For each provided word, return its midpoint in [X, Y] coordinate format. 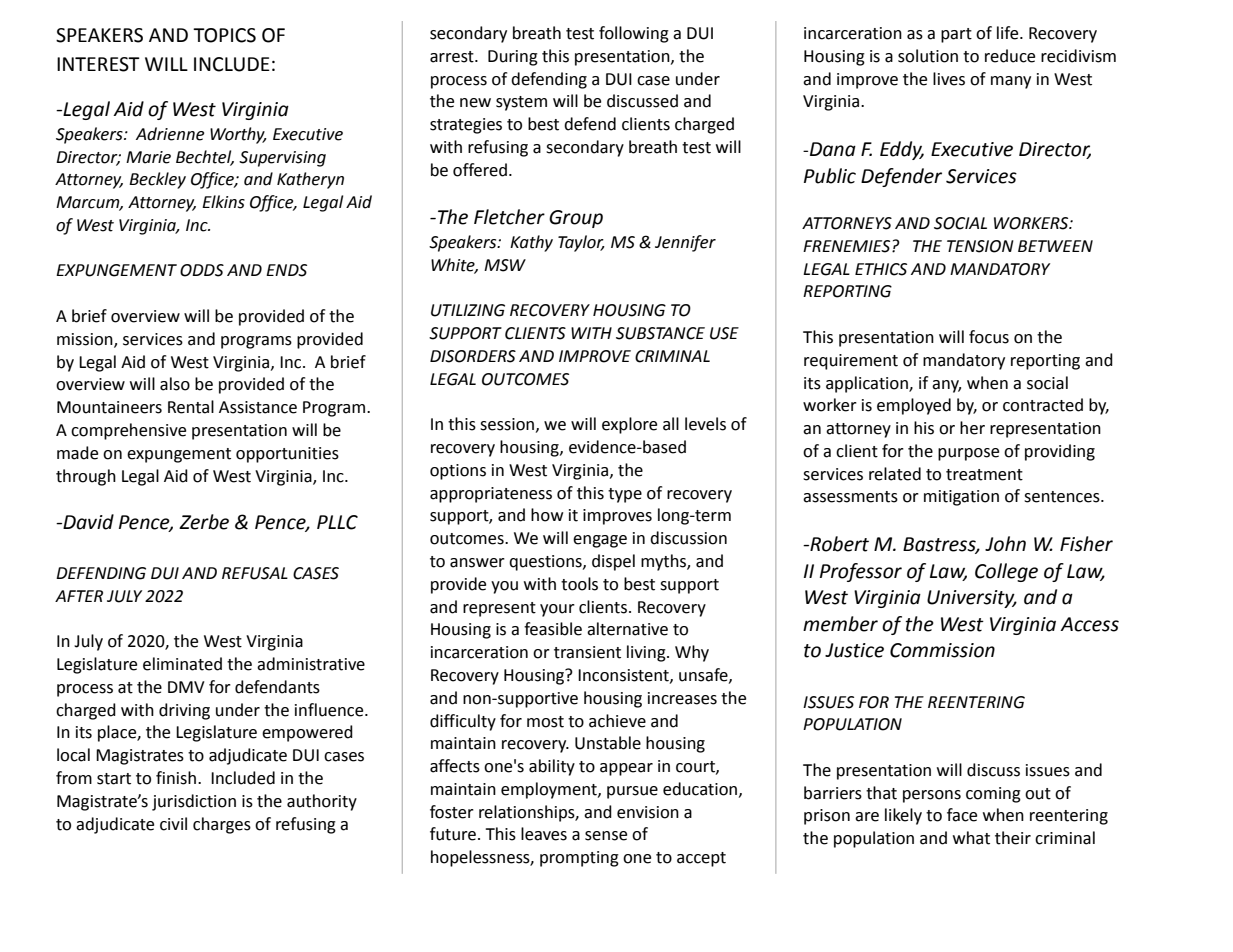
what [971, 838]
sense [606, 836]
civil [173, 824]
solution [928, 56]
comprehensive [128, 431]
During [513, 58]
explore [629, 425]
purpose [968, 454]
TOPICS [224, 35]
